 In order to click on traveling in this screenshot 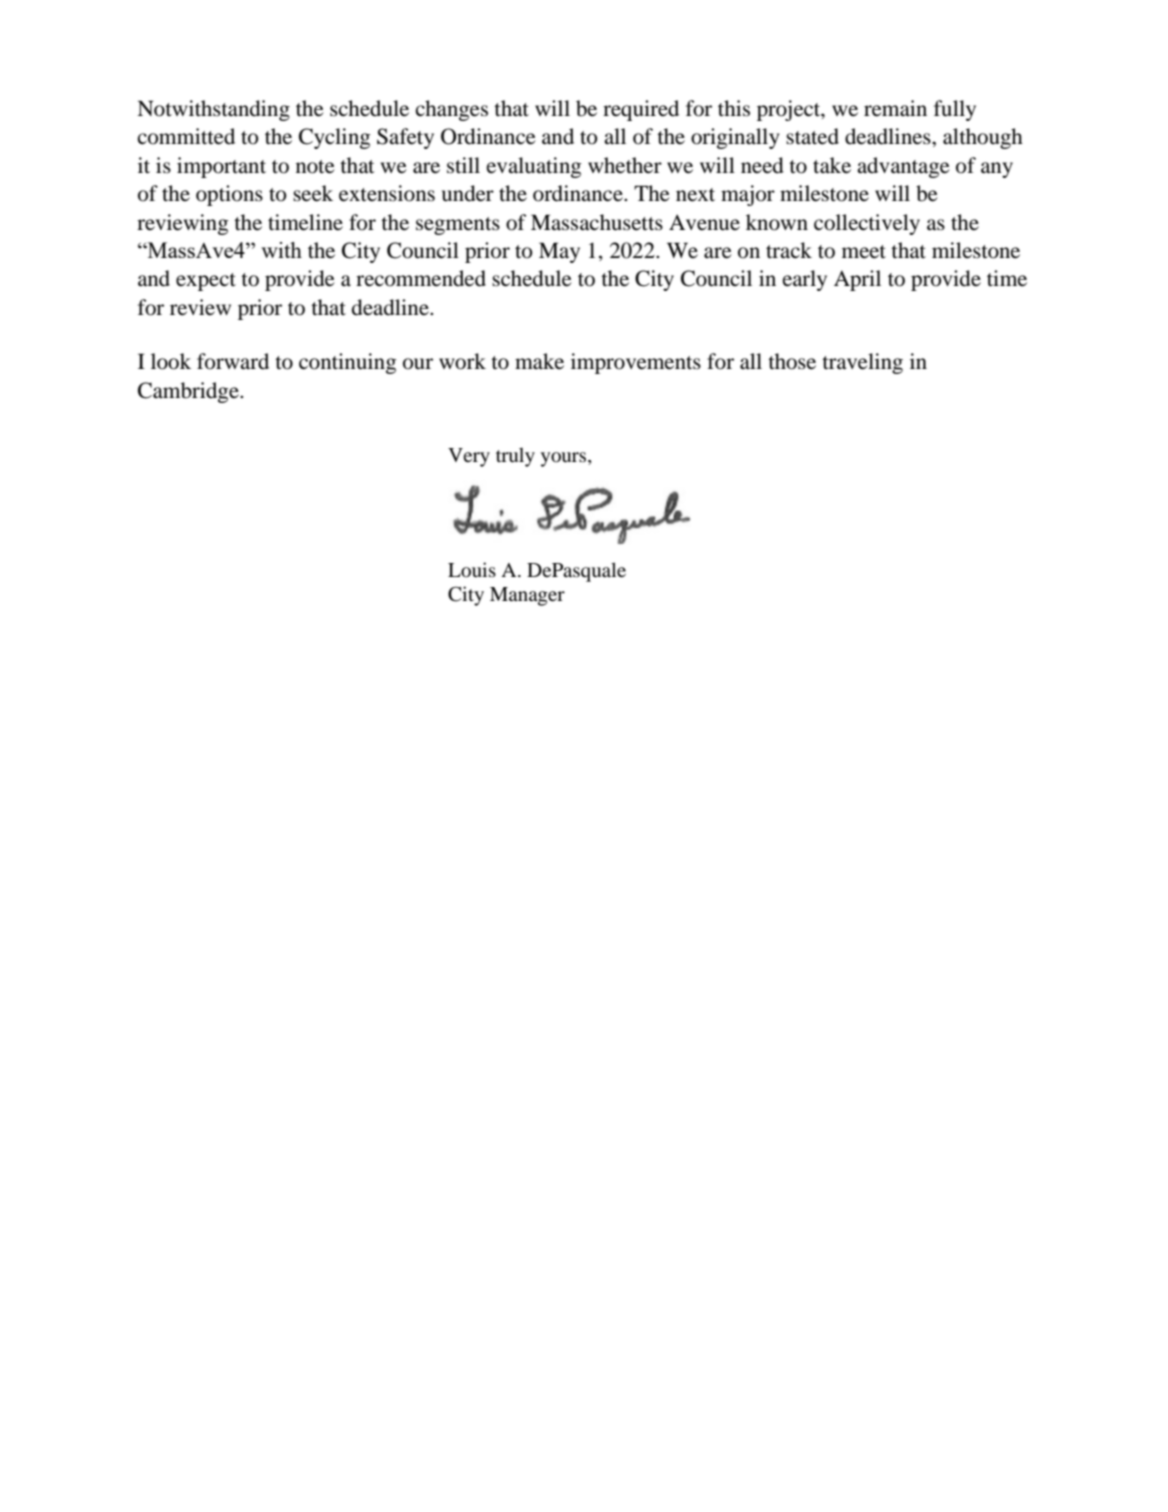, I will do `click(862, 363)`.
